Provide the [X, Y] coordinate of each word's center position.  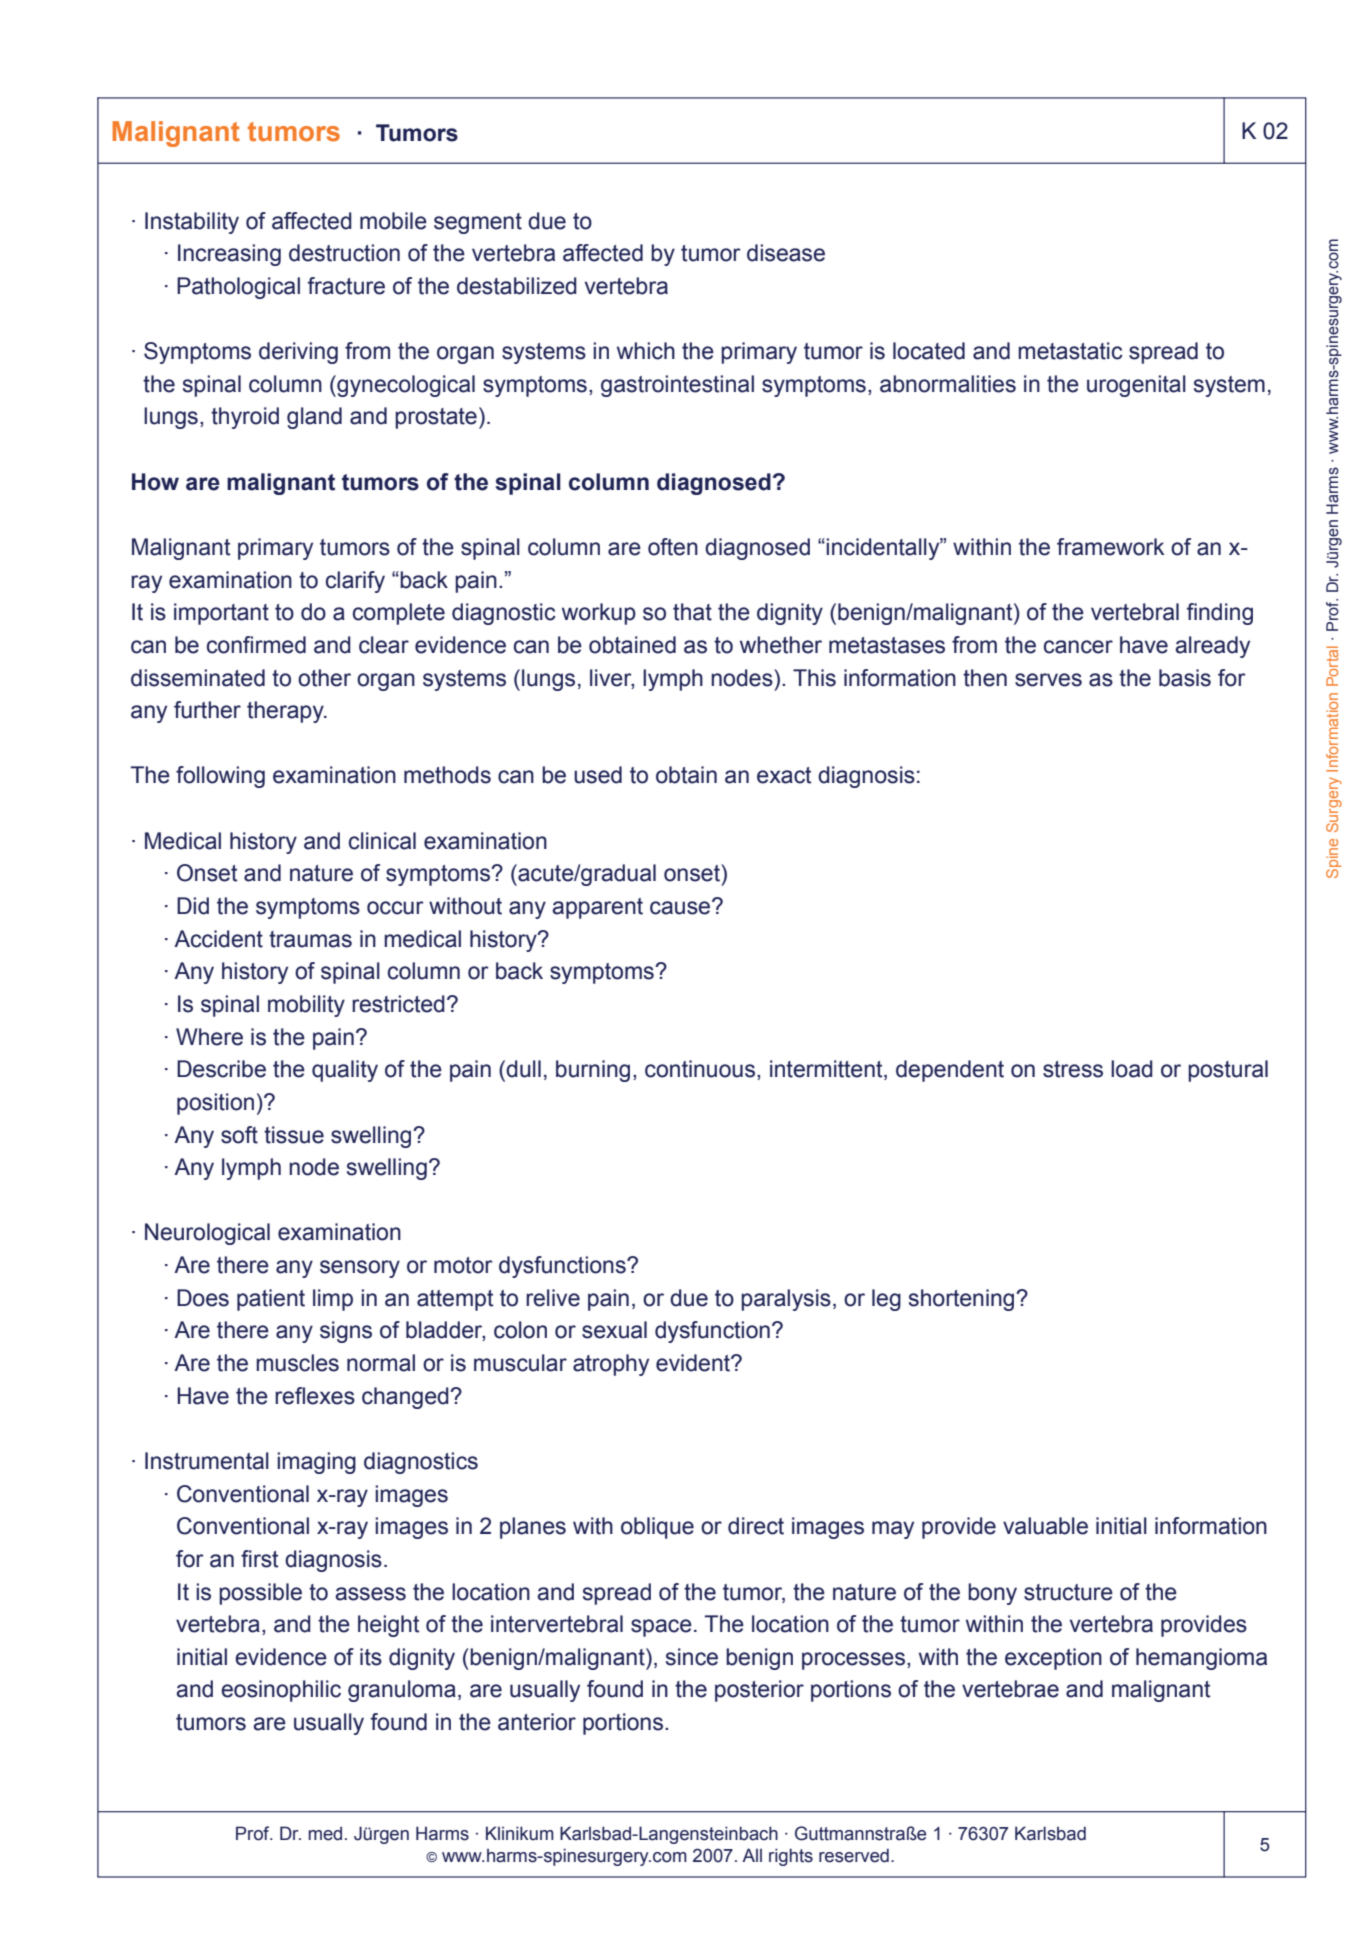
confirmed [256, 645]
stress [1073, 1069]
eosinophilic [281, 1691]
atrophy [611, 1365]
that [692, 612]
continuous [700, 1069]
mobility [306, 1006]
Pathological [238, 288]
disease [786, 253]
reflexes [315, 1396]
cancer [1078, 647]
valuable [1045, 1526]
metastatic [1070, 351]
